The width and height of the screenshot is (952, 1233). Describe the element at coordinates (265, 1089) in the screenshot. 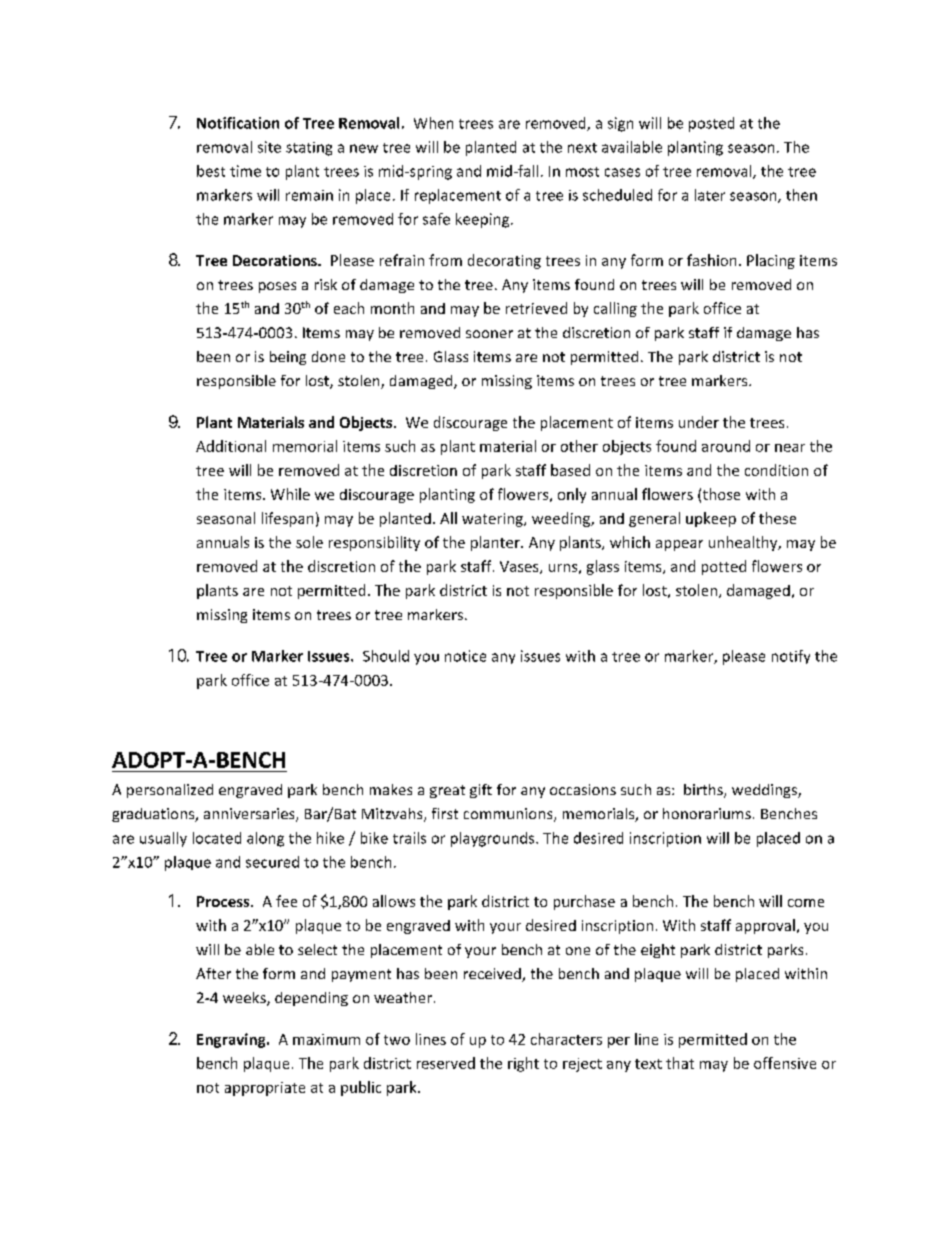

I see `appropriate` at that location.
